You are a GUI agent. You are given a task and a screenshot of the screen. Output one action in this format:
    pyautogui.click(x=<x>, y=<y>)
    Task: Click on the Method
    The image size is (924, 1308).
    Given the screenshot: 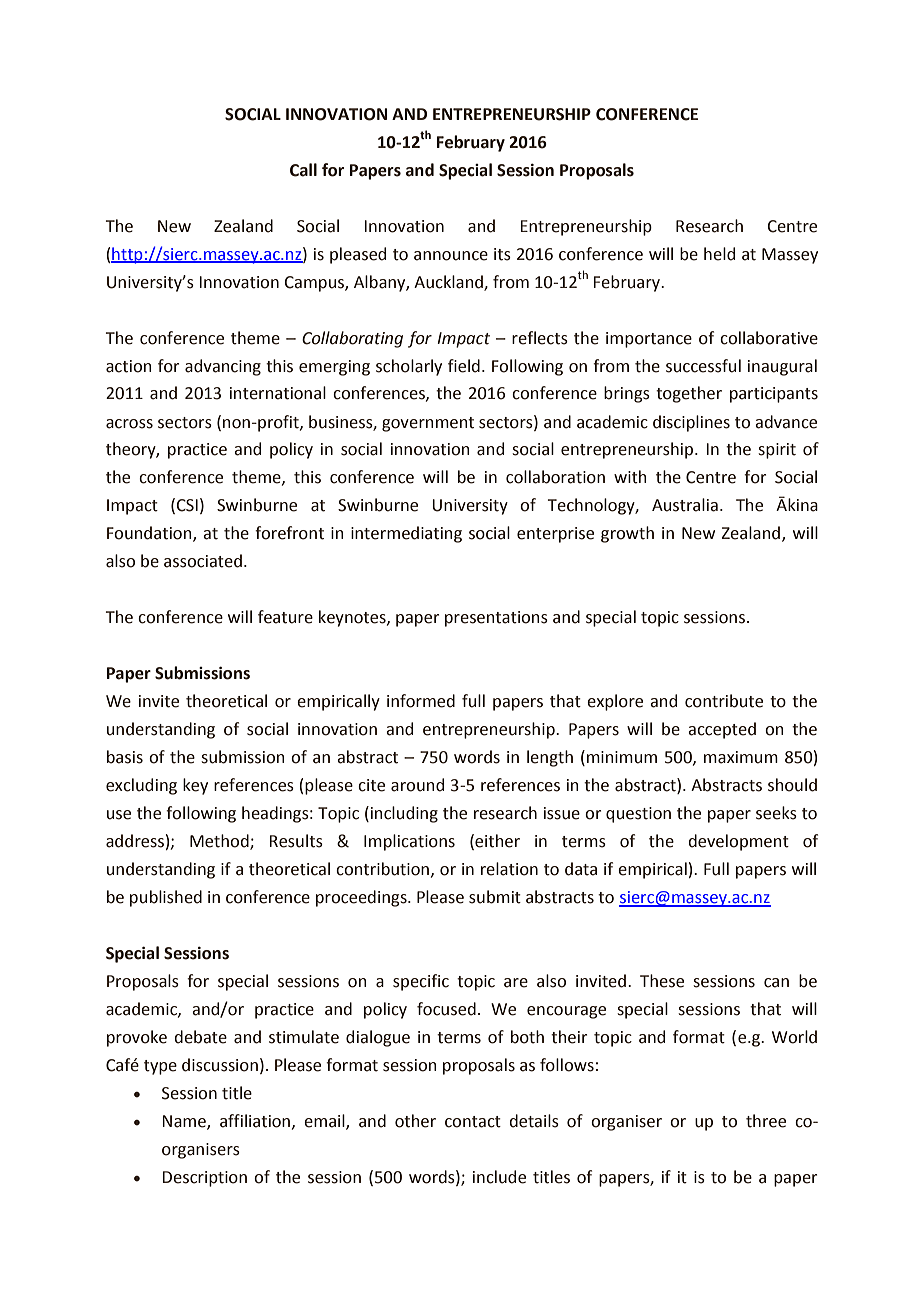 What is the action you would take?
    pyautogui.click(x=220, y=842)
